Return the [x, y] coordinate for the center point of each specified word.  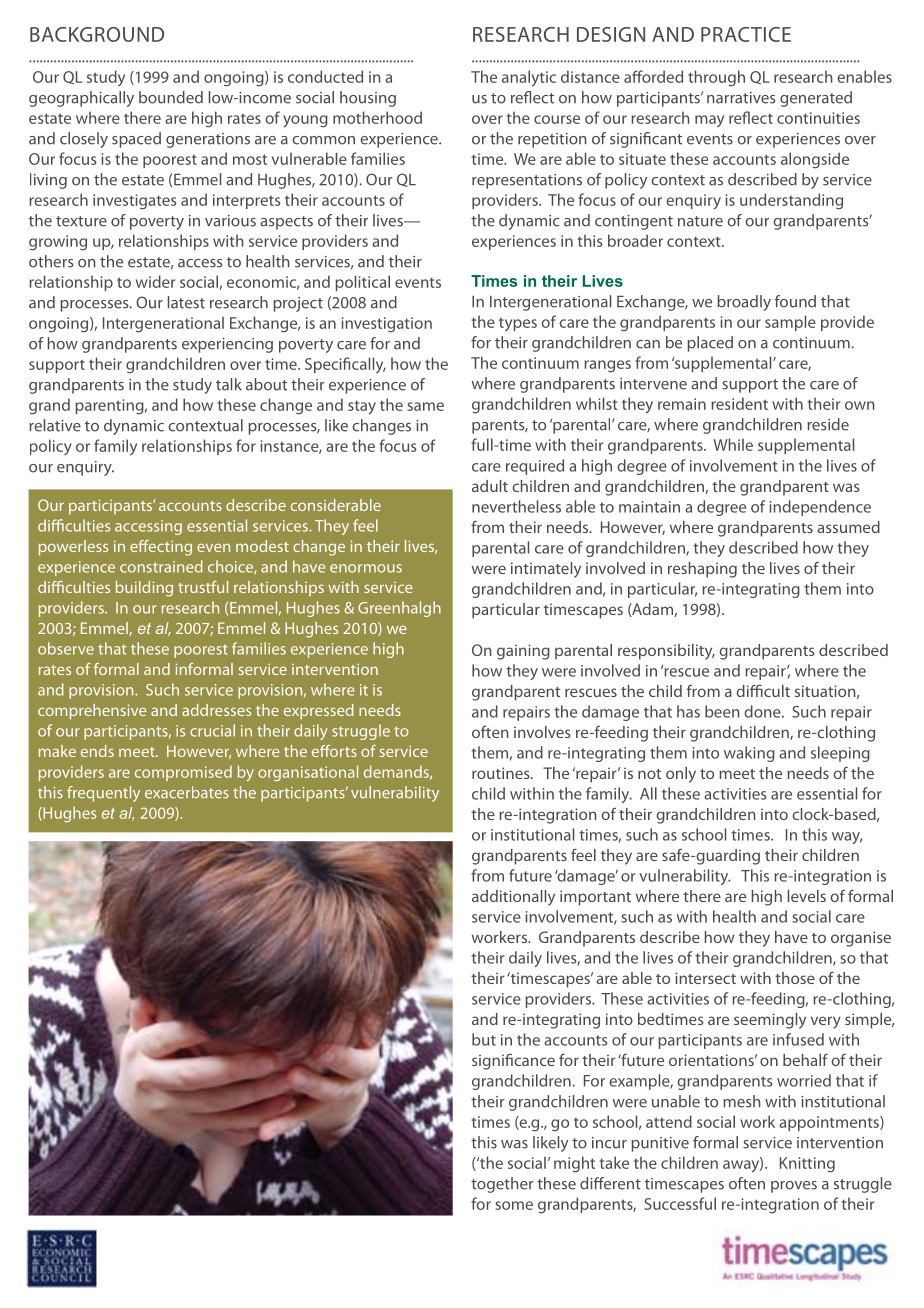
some [514, 1205]
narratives [741, 98]
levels [807, 896]
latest [186, 302]
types [518, 324]
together [502, 1185]
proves [794, 1187]
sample [790, 323]
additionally [513, 898]
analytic [529, 78]
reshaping [702, 570]
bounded [171, 97]
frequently [103, 794]
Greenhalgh [399, 609]
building [144, 589]
